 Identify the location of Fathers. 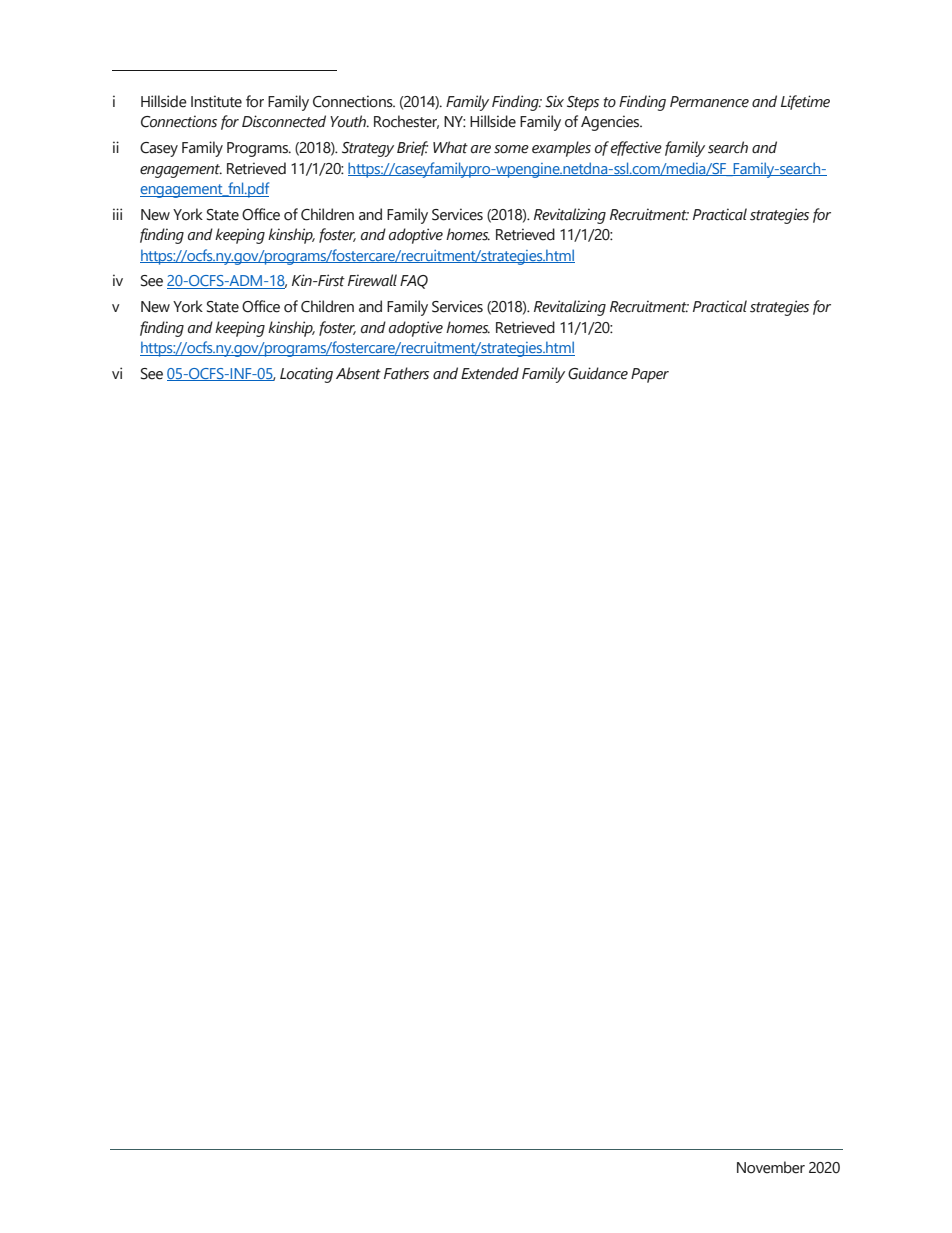
(406, 373).
